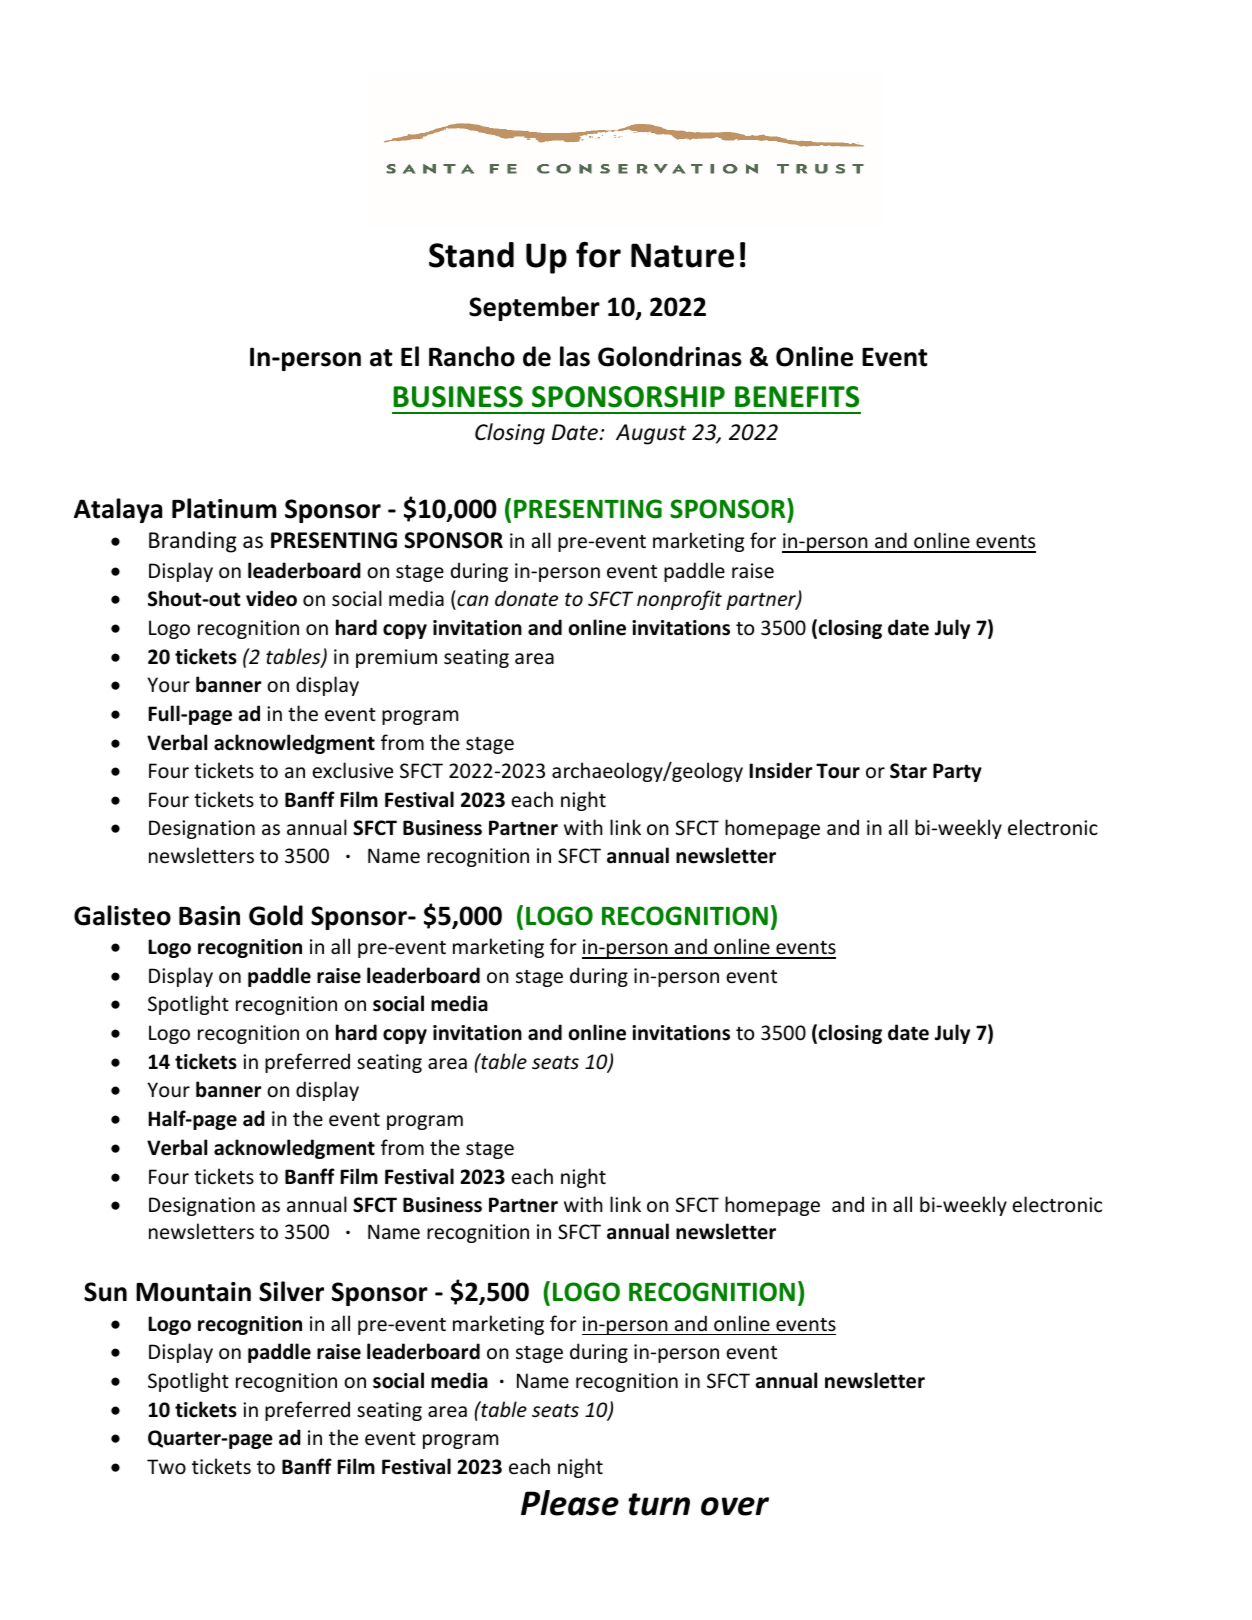 Image resolution: width=1252 pixels, height=1620 pixels. What do you see at coordinates (908, 771) in the screenshot?
I see `Star` at bounding box center [908, 771].
